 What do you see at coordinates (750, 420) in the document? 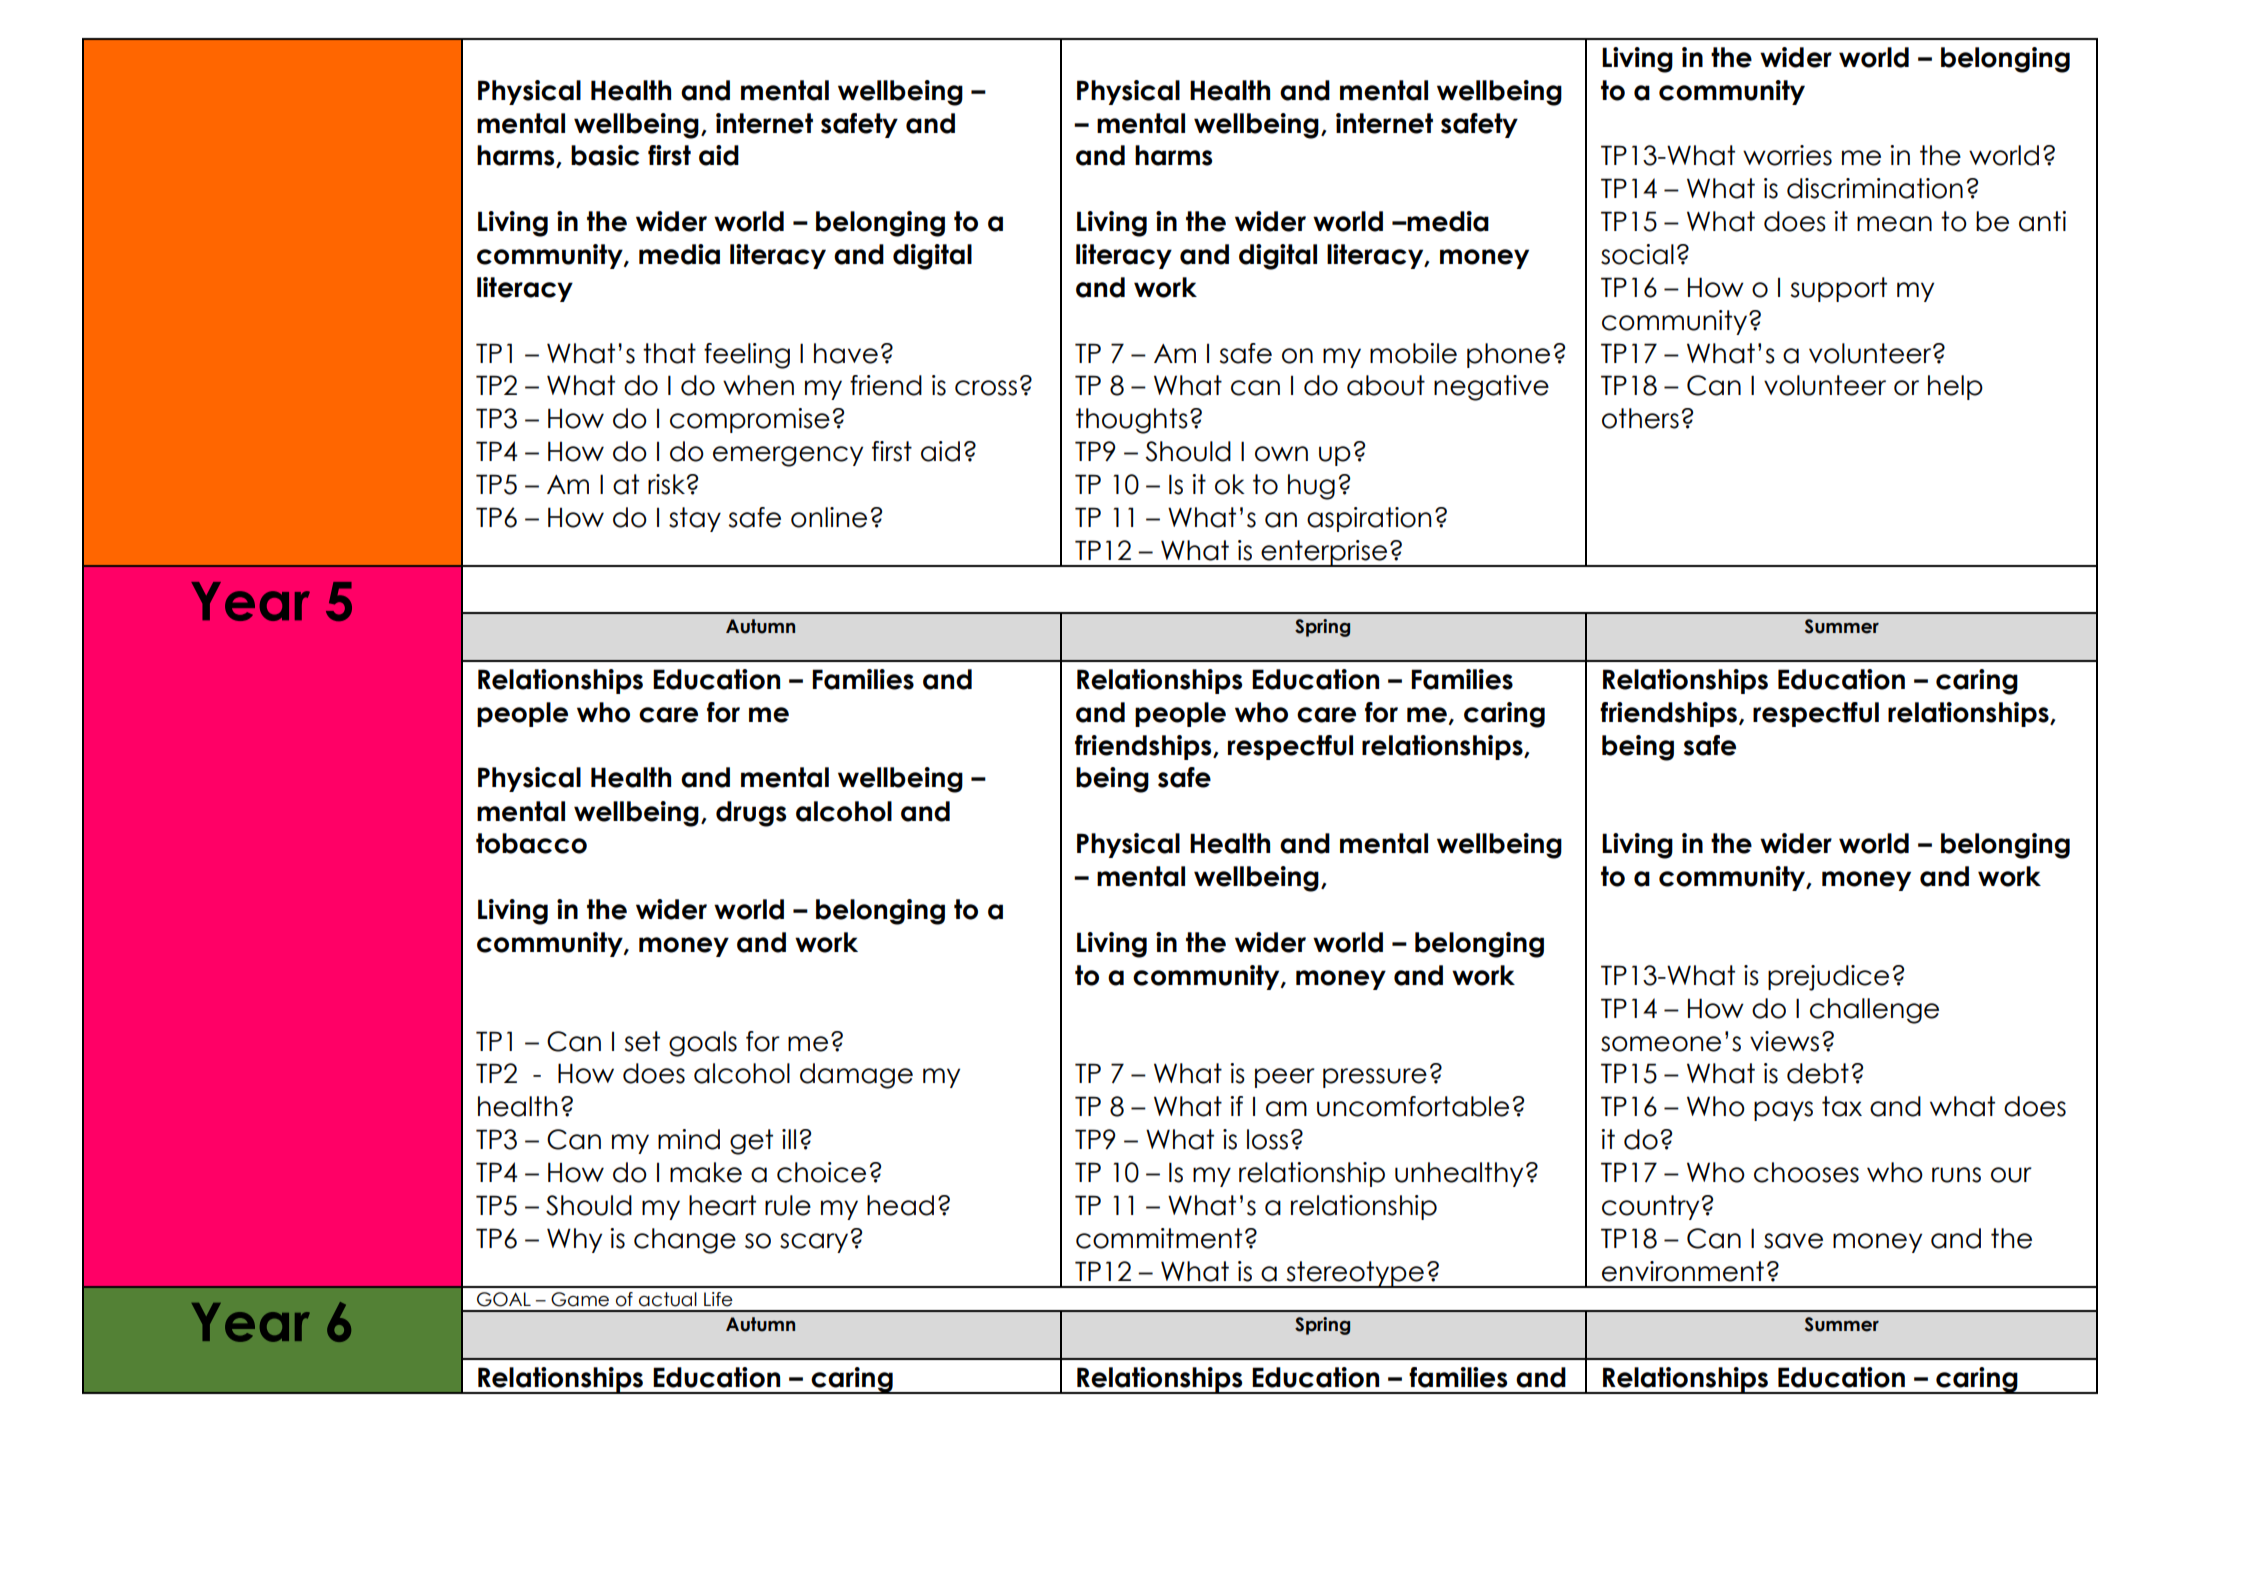
I see `compromise` at bounding box center [750, 420].
